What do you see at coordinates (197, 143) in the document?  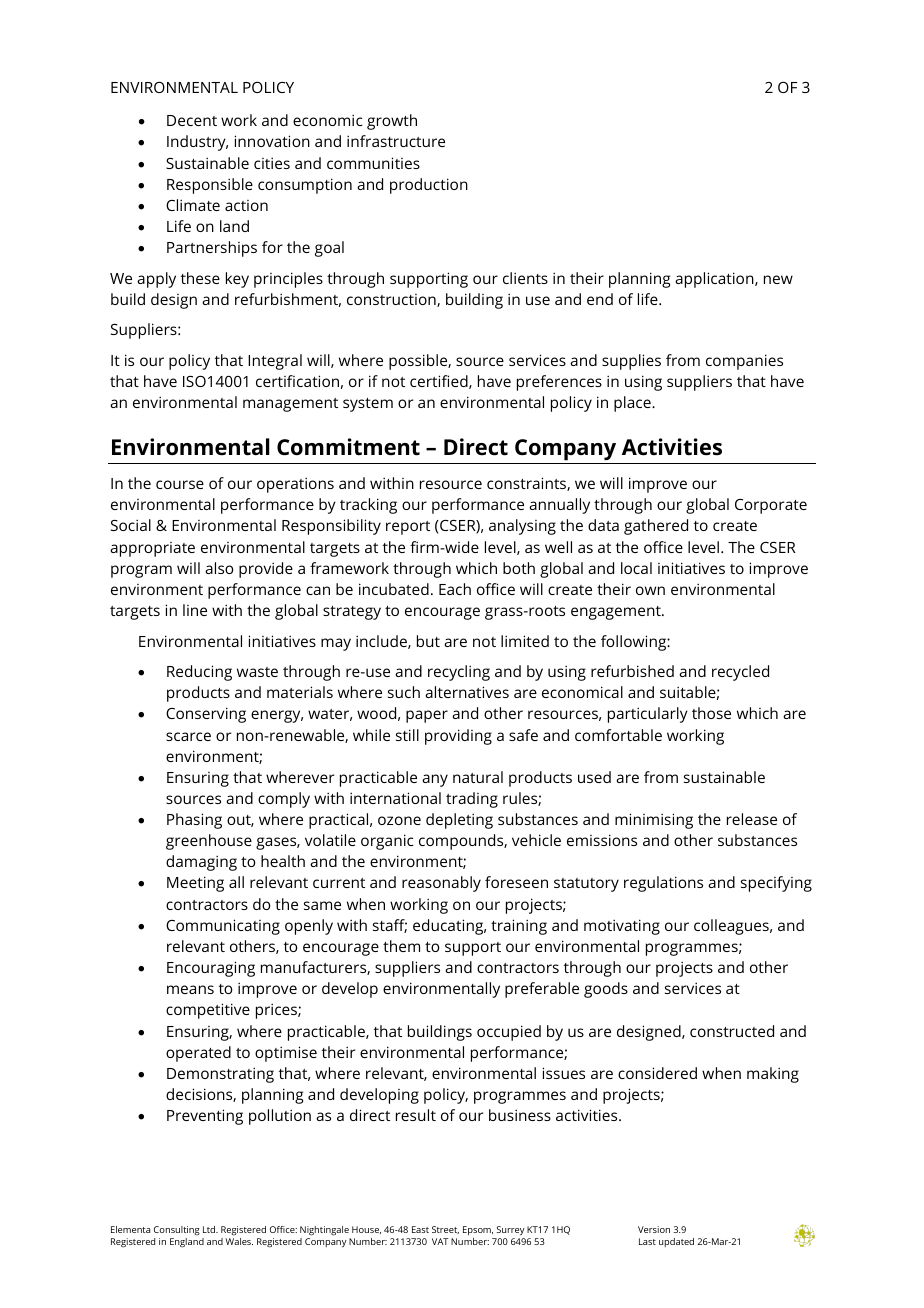 I see `Industry` at bounding box center [197, 143].
